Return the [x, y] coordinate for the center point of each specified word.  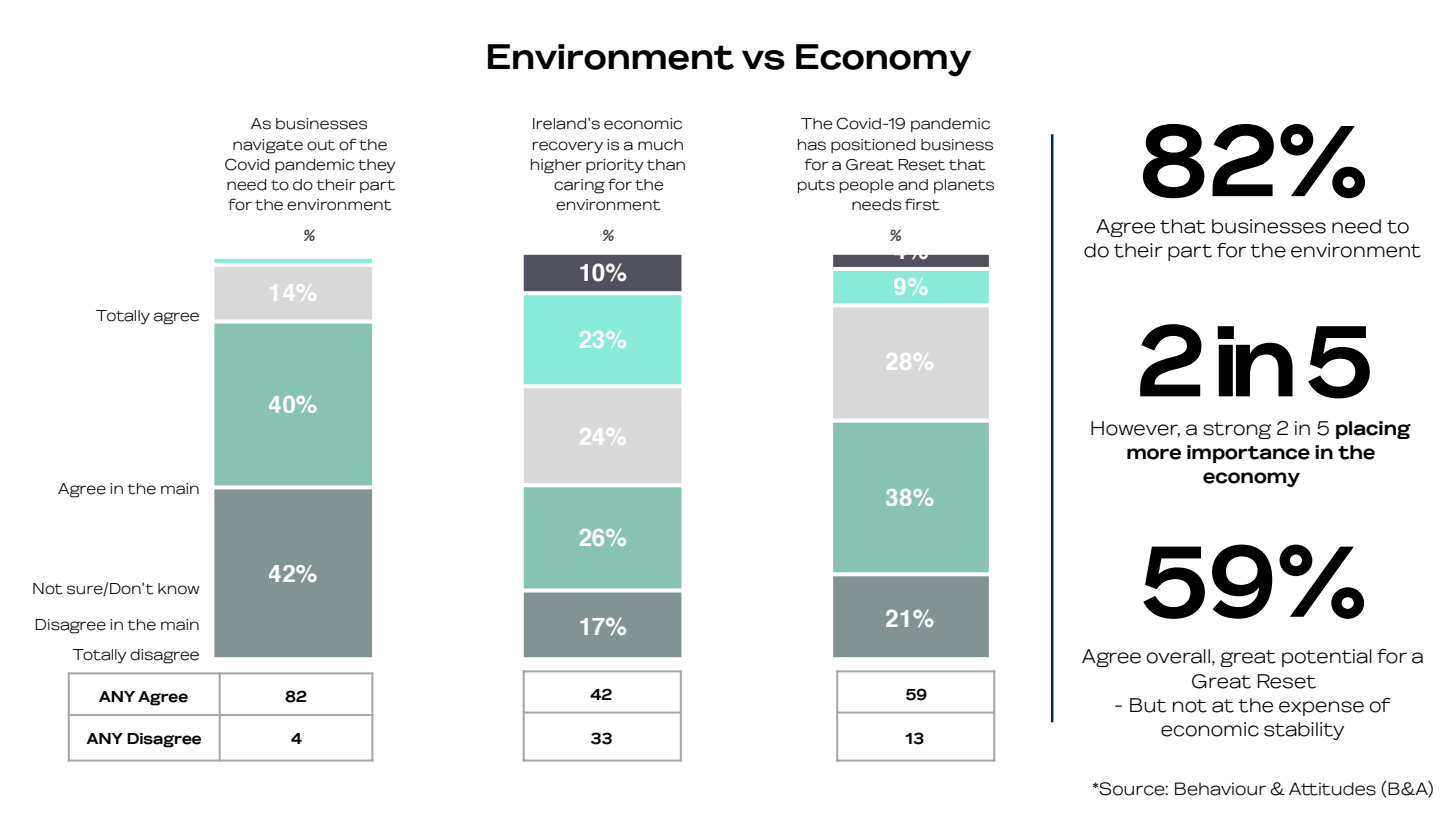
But [1148, 705]
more [1154, 454]
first [922, 204]
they [377, 166]
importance [1248, 454]
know [179, 589]
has [812, 145]
